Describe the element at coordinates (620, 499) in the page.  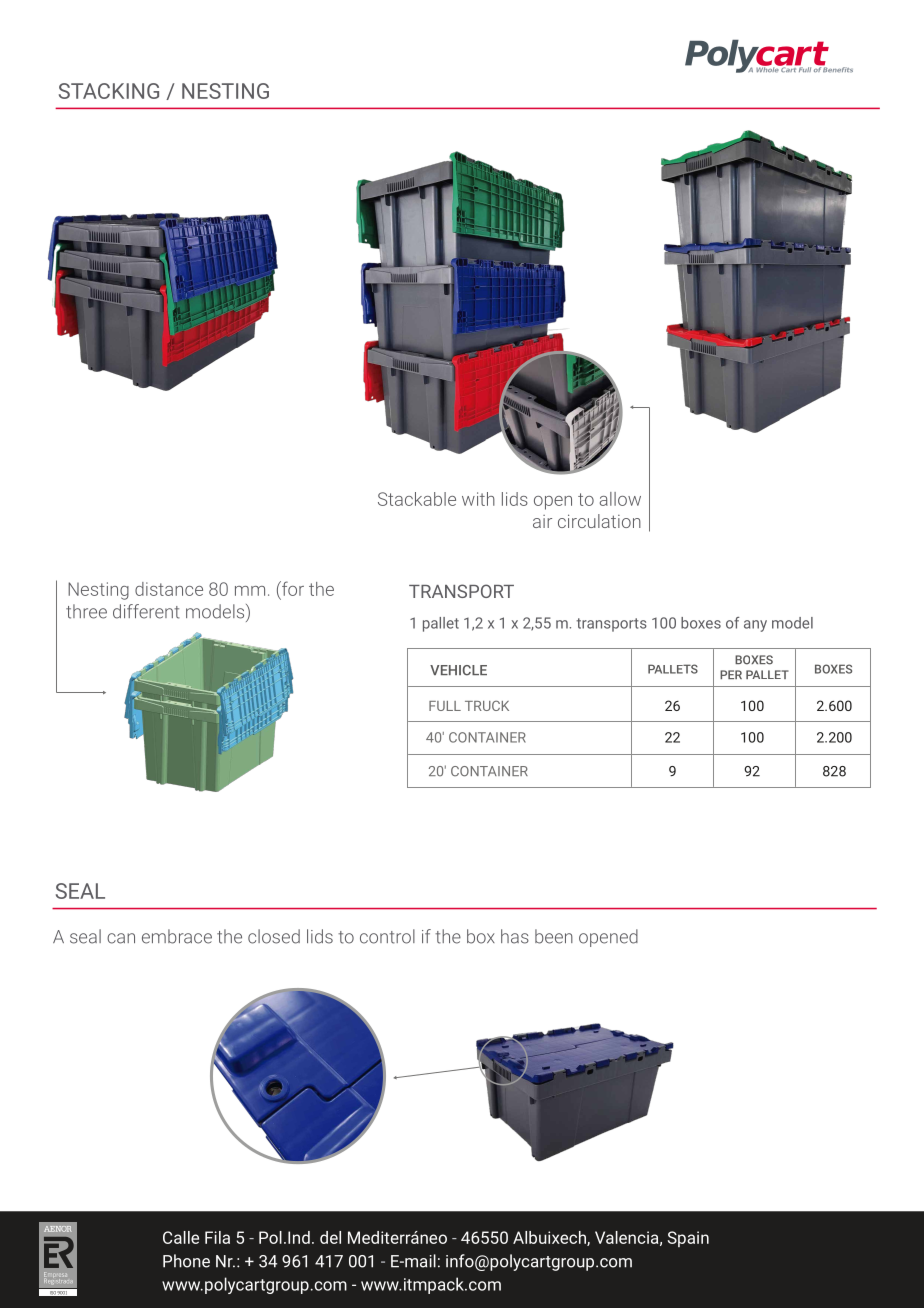
I see `allow` at that location.
